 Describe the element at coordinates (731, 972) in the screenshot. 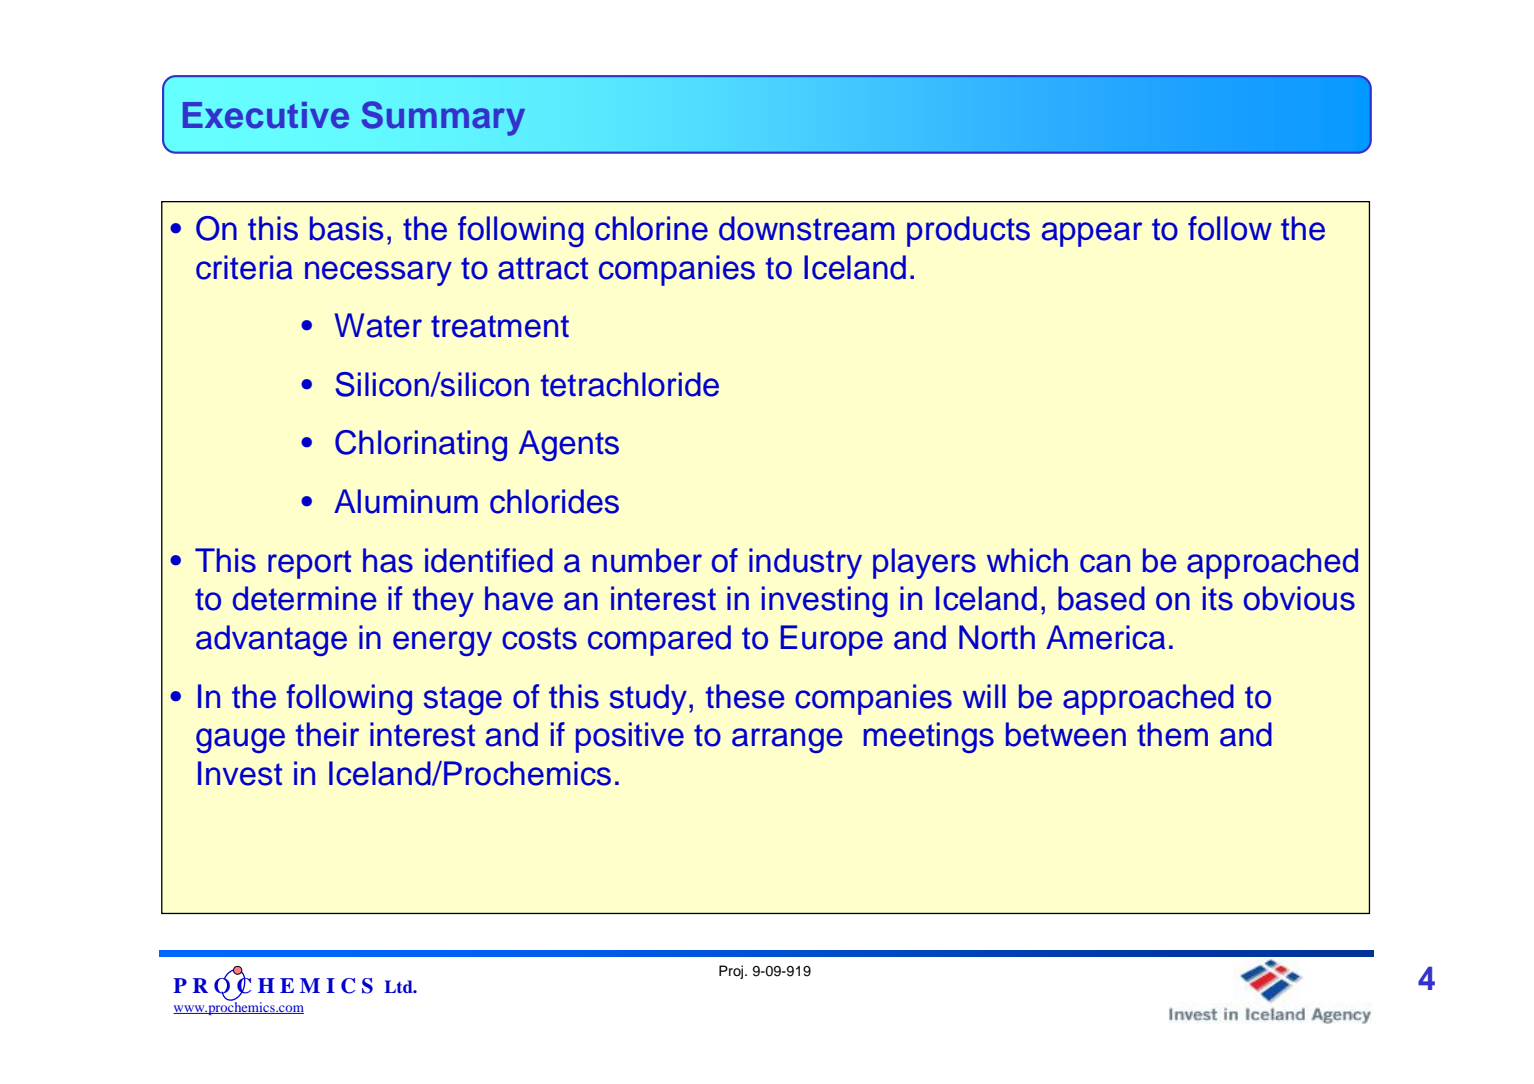

I see `Proj` at that location.
